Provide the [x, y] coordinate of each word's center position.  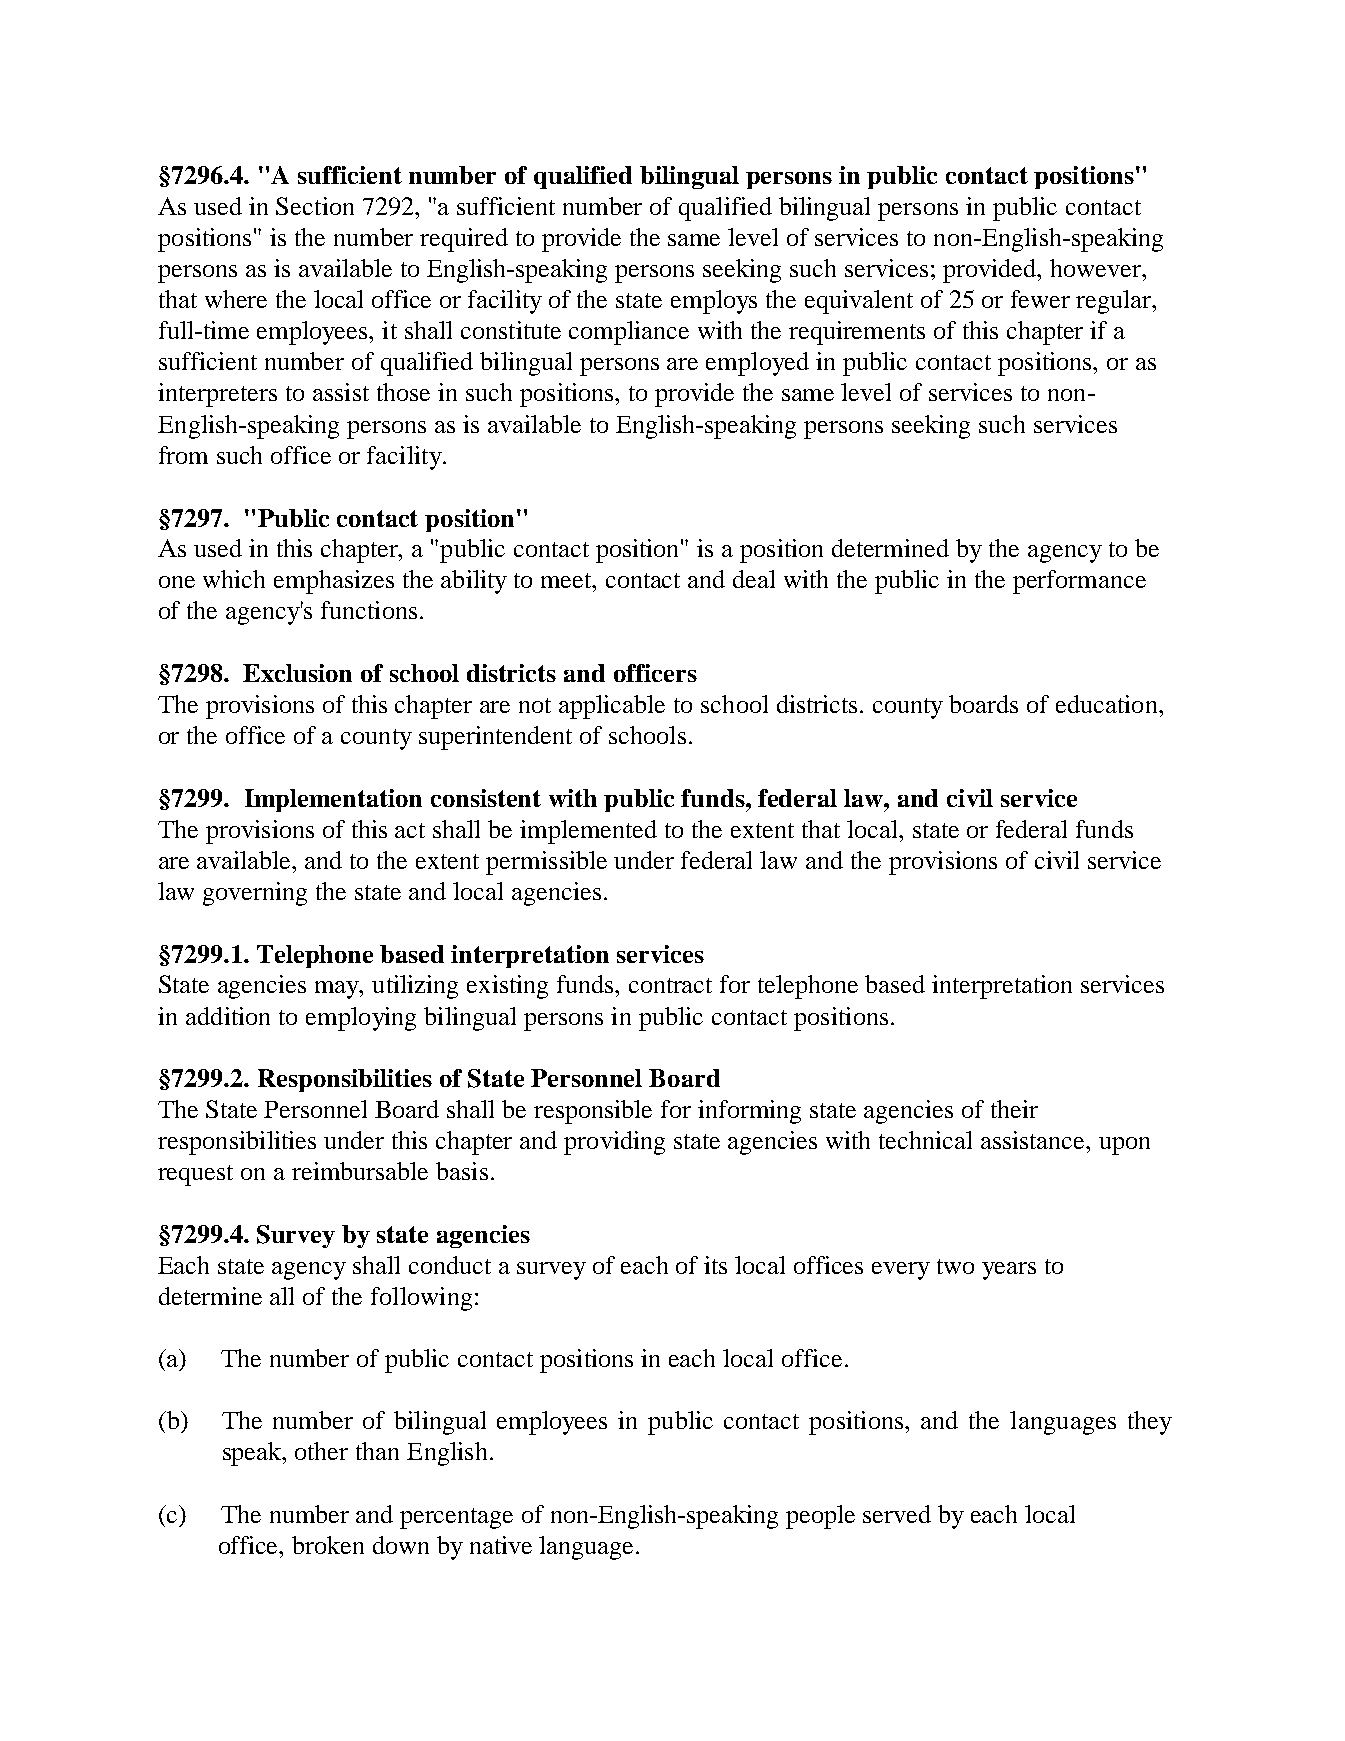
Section [315, 206]
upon [1124, 1146]
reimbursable [360, 1171]
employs [714, 302]
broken [328, 1545]
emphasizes [334, 582]
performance [1079, 582]
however [1096, 268]
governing [255, 894]
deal [754, 579]
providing [614, 1143]
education [1108, 704]
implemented [588, 832]
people [820, 1517]
